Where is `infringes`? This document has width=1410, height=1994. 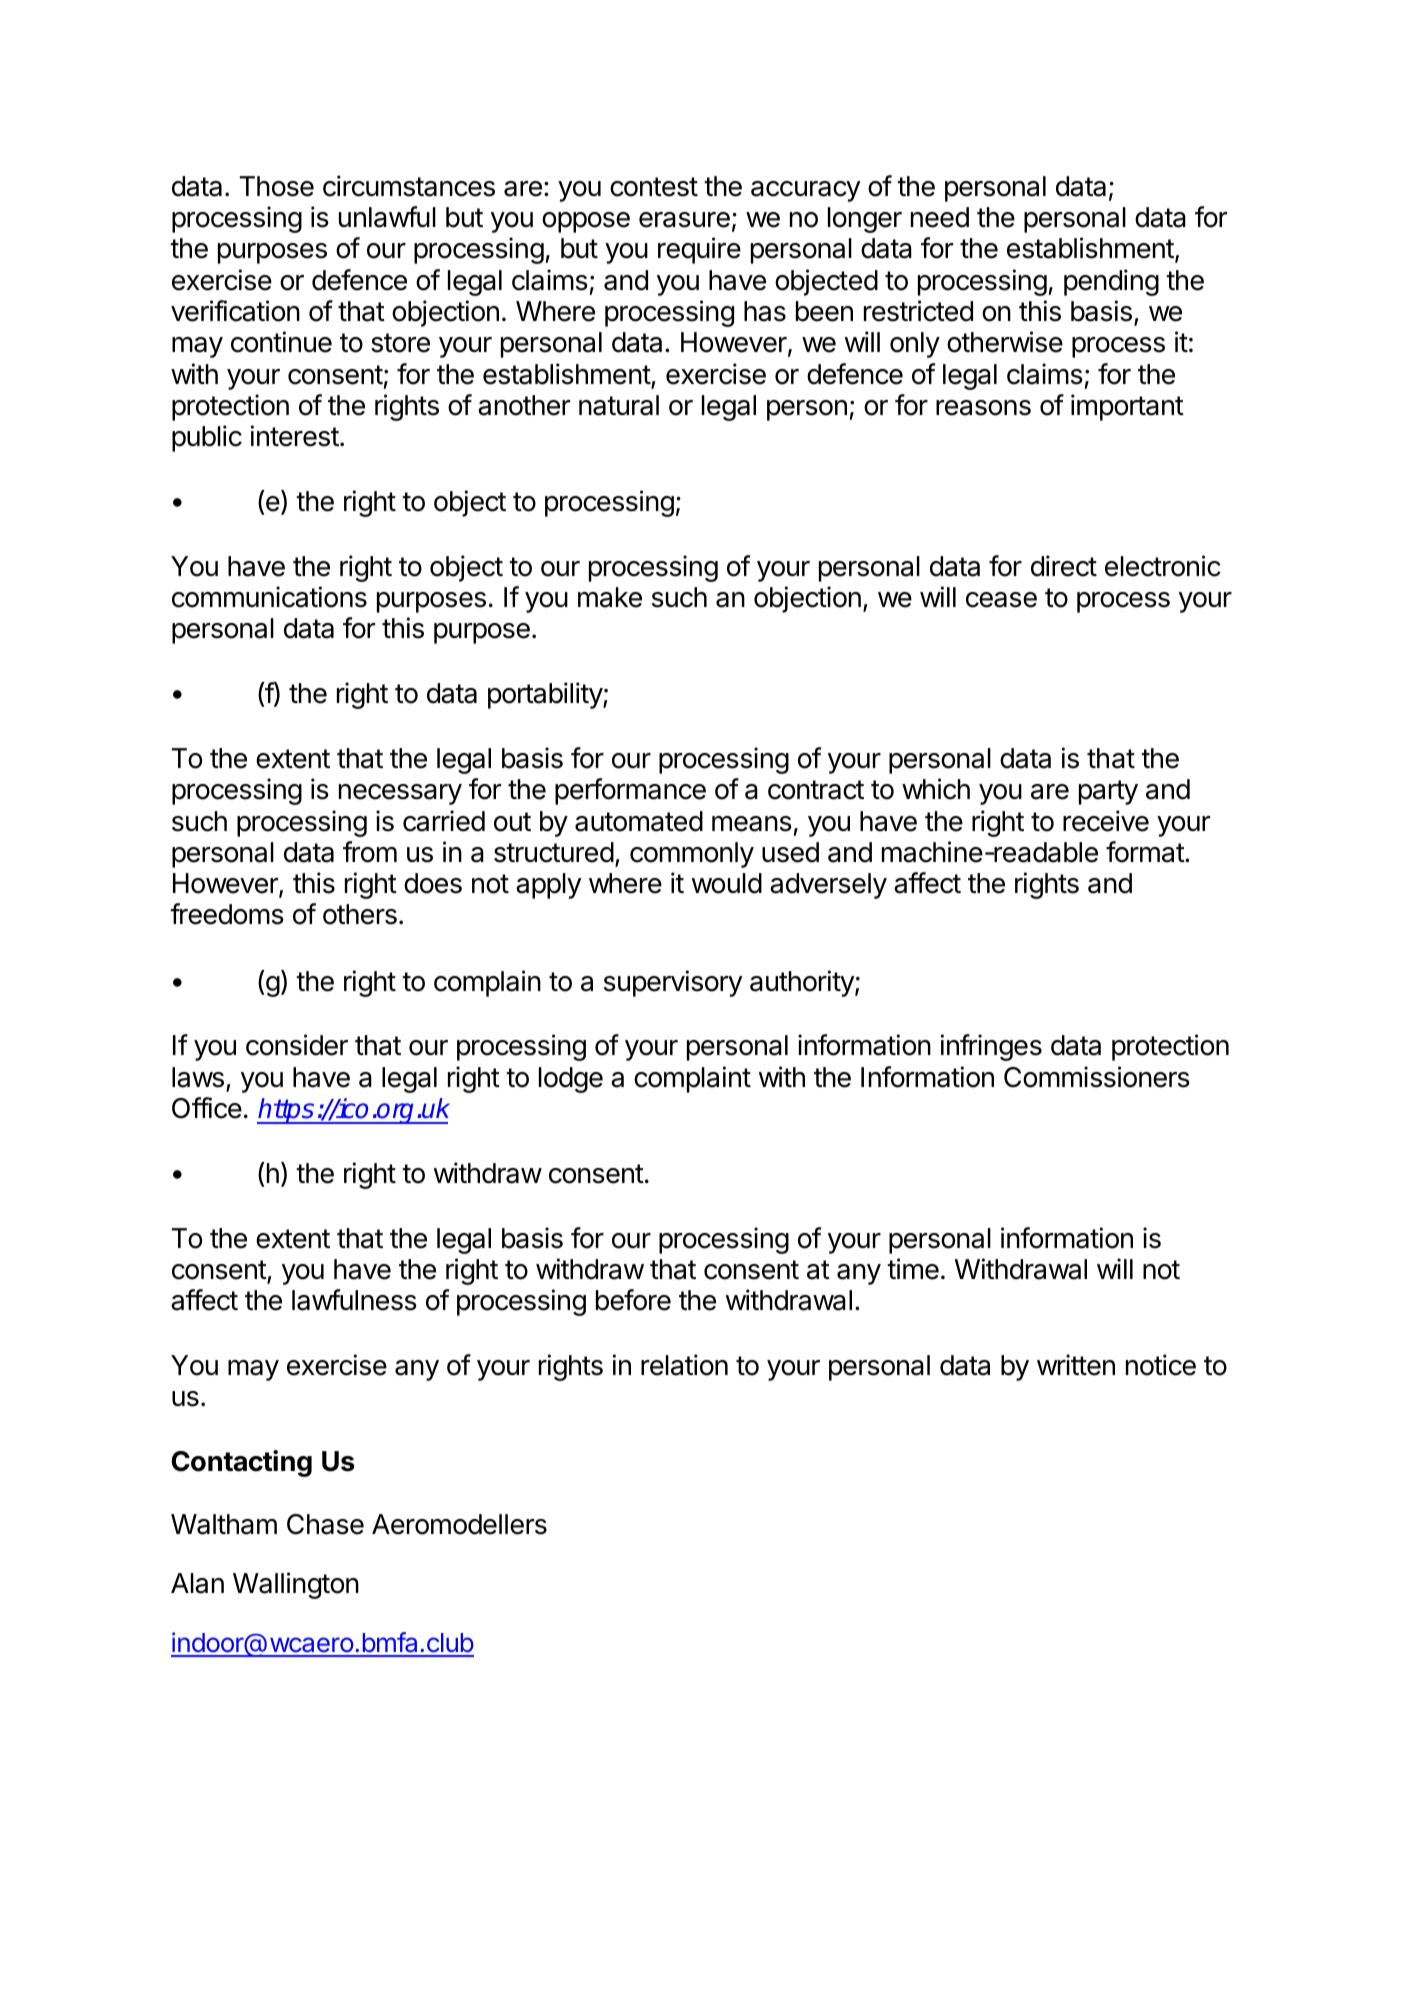 infringes is located at coordinates (991, 1047).
